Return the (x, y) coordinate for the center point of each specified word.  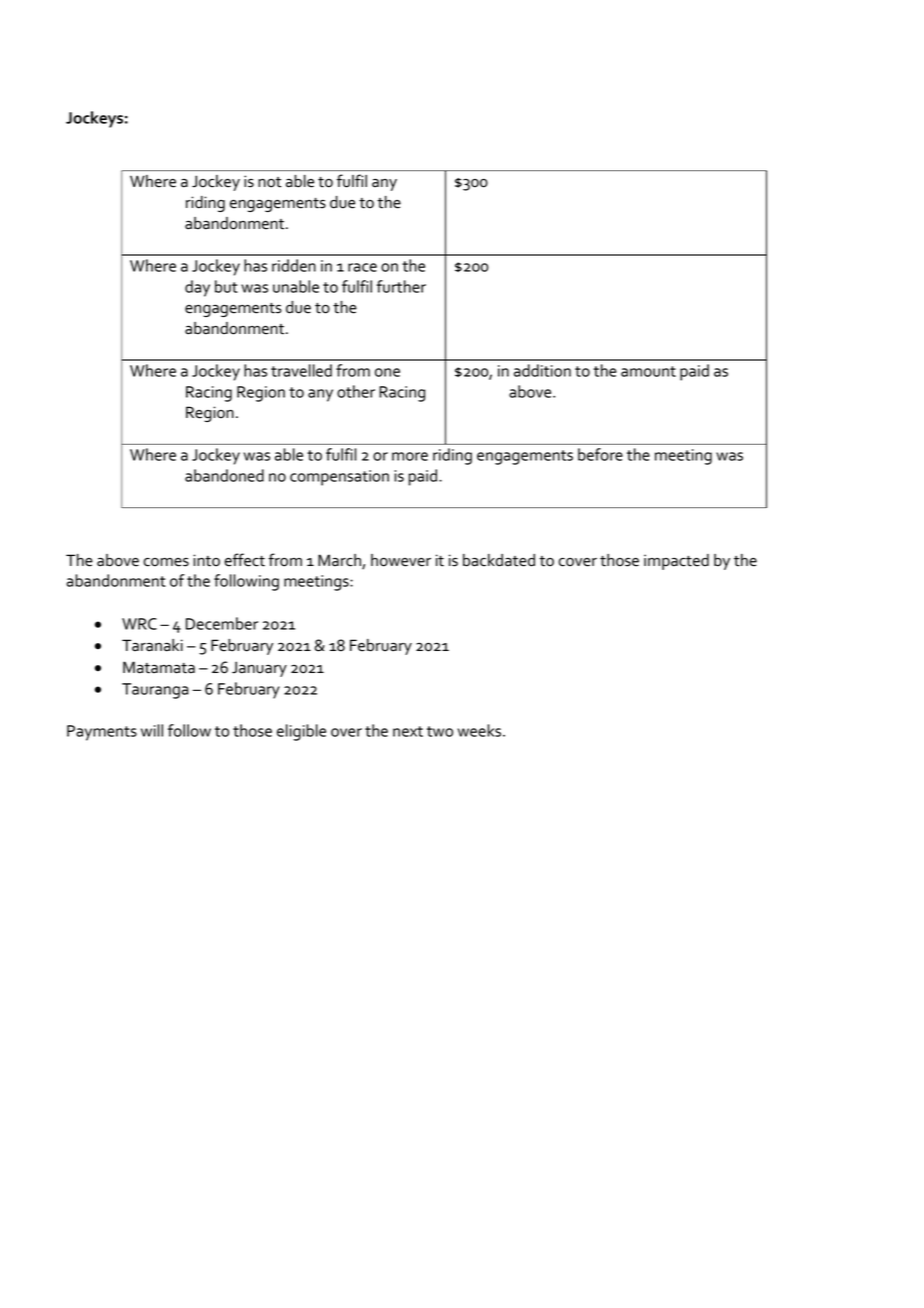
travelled (301, 370)
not (270, 182)
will (152, 730)
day (197, 288)
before (600, 454)
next (408, 731)
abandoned (224, 475)
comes (166, 562)
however (401, 560)
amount (648, 371)
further (401, 286)
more (410, 456)
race (362, 267)
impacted (676, 562)
